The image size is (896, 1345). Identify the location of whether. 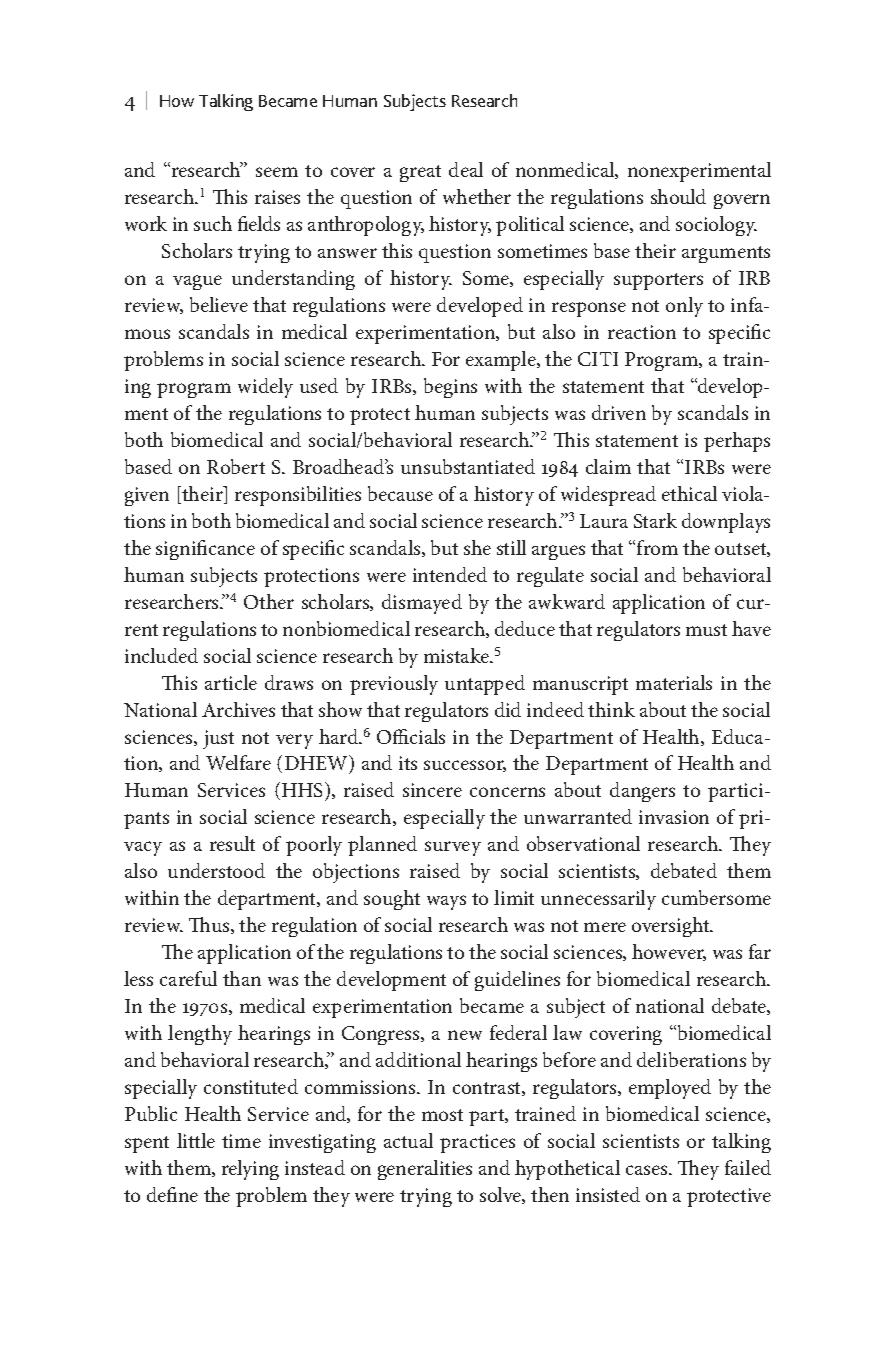
(477, 196).
